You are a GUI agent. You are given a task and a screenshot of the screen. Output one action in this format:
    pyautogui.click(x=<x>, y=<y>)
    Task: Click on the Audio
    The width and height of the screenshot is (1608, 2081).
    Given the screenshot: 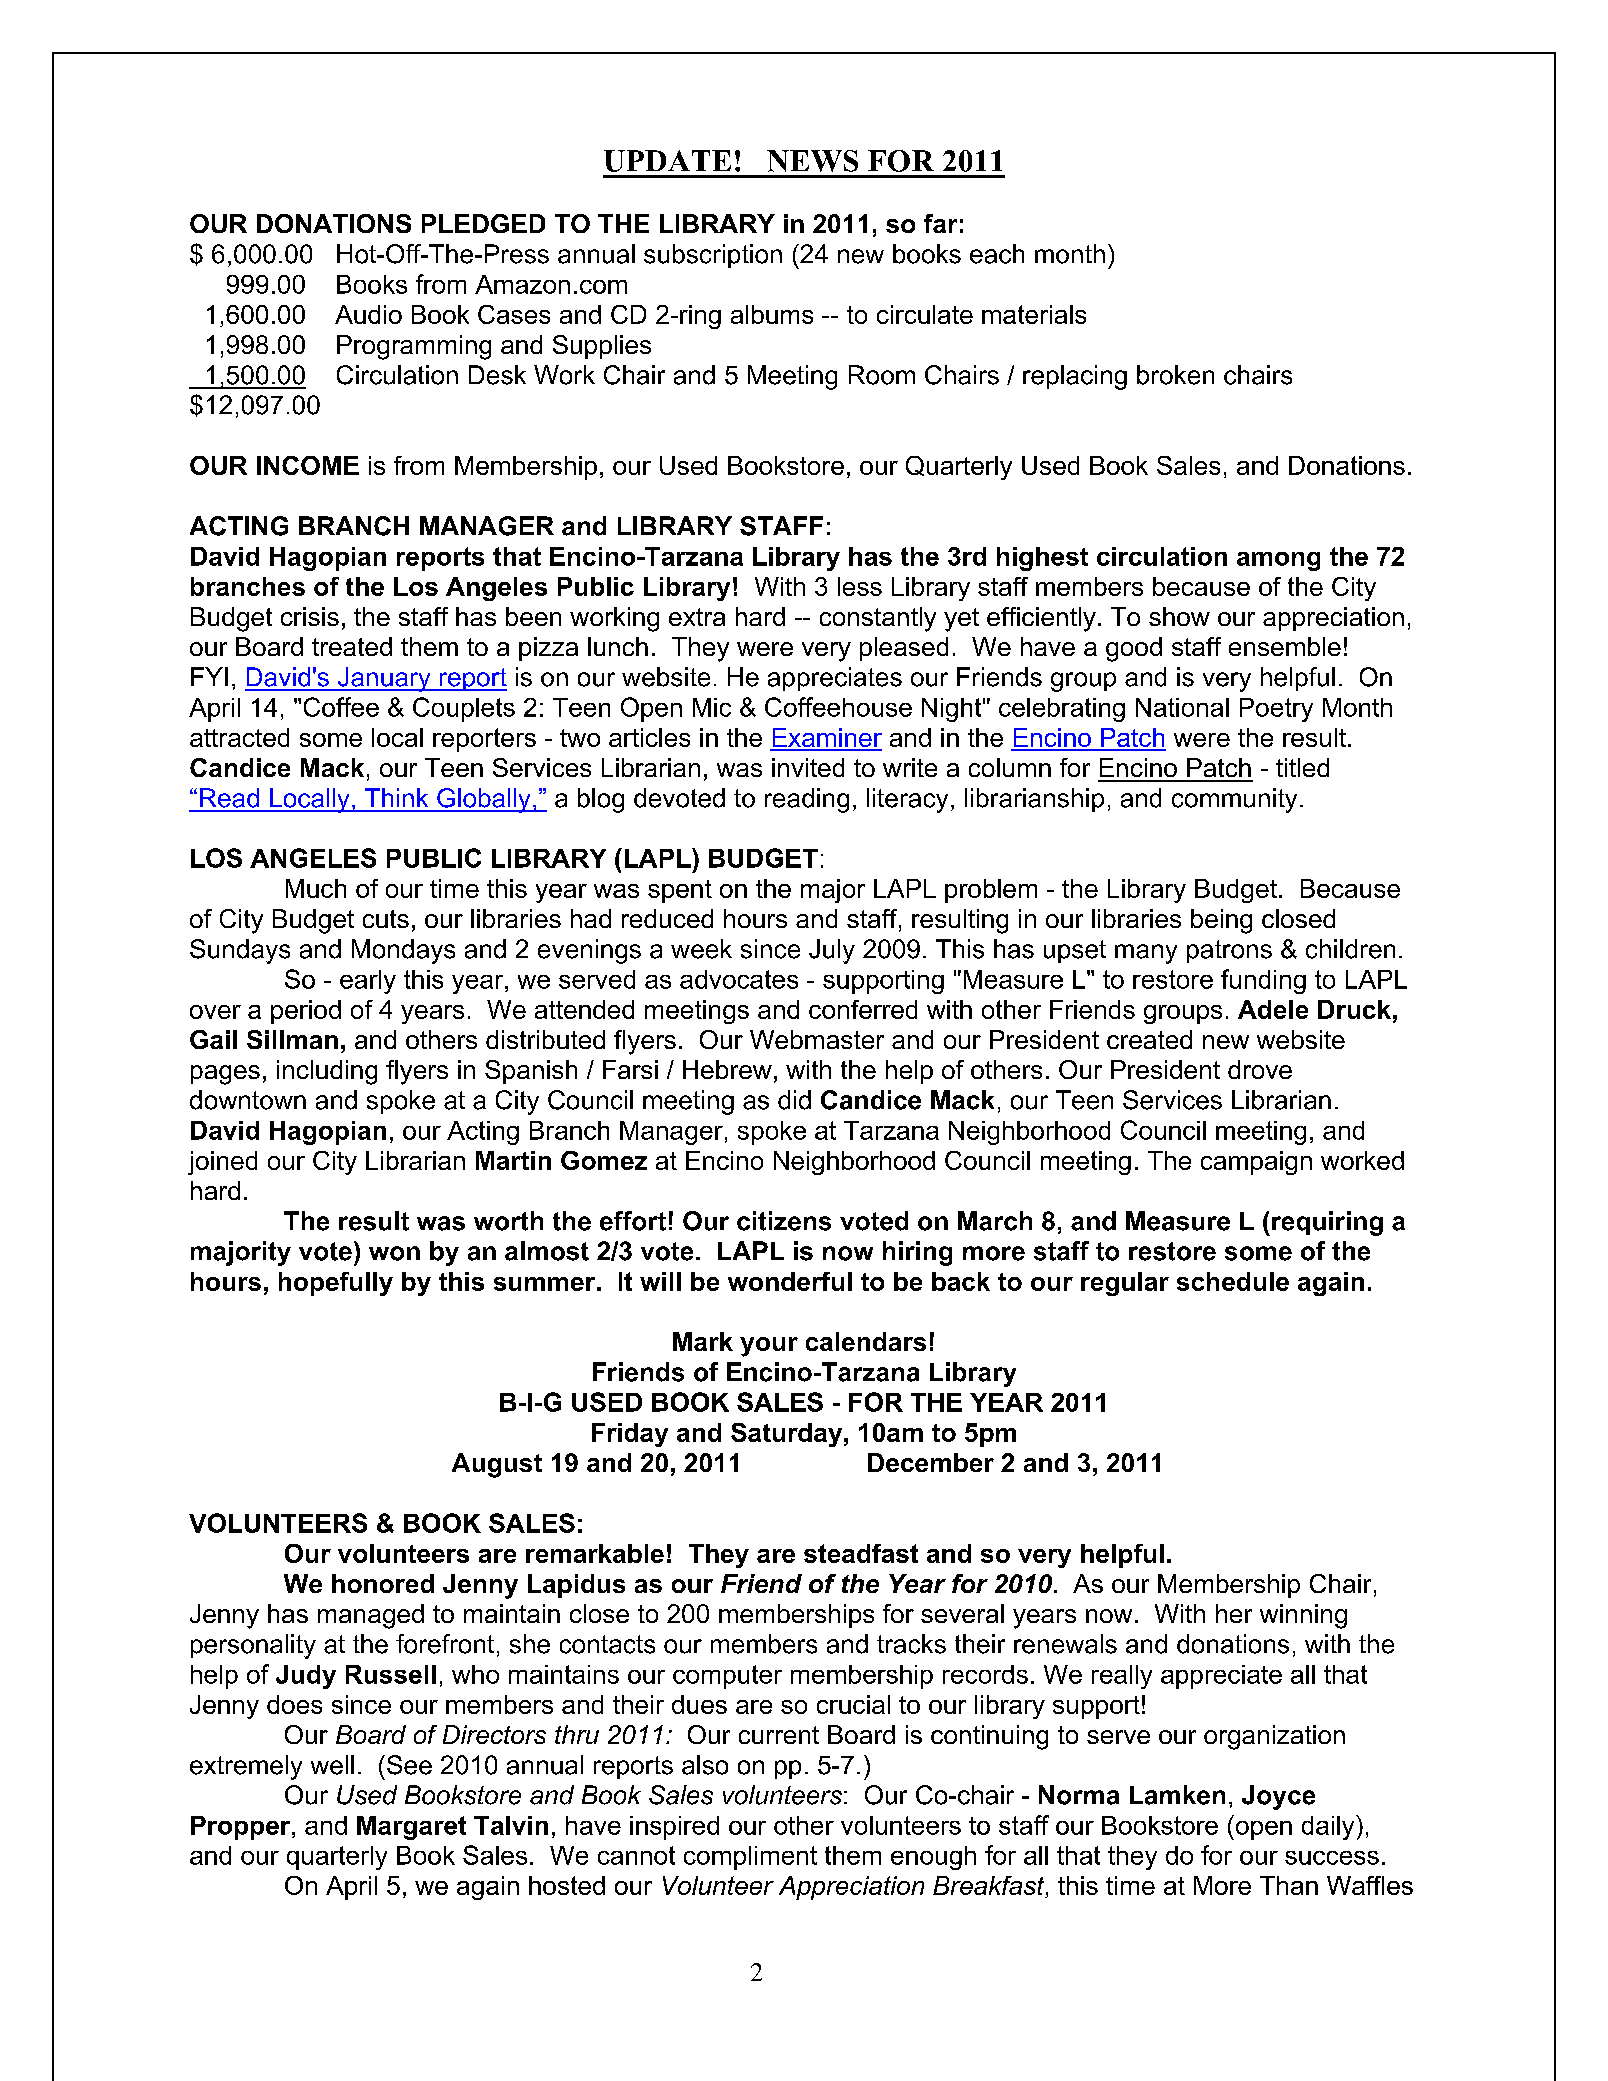 What is the action you would take?
    pyautogui.click(x=368, y=314)
